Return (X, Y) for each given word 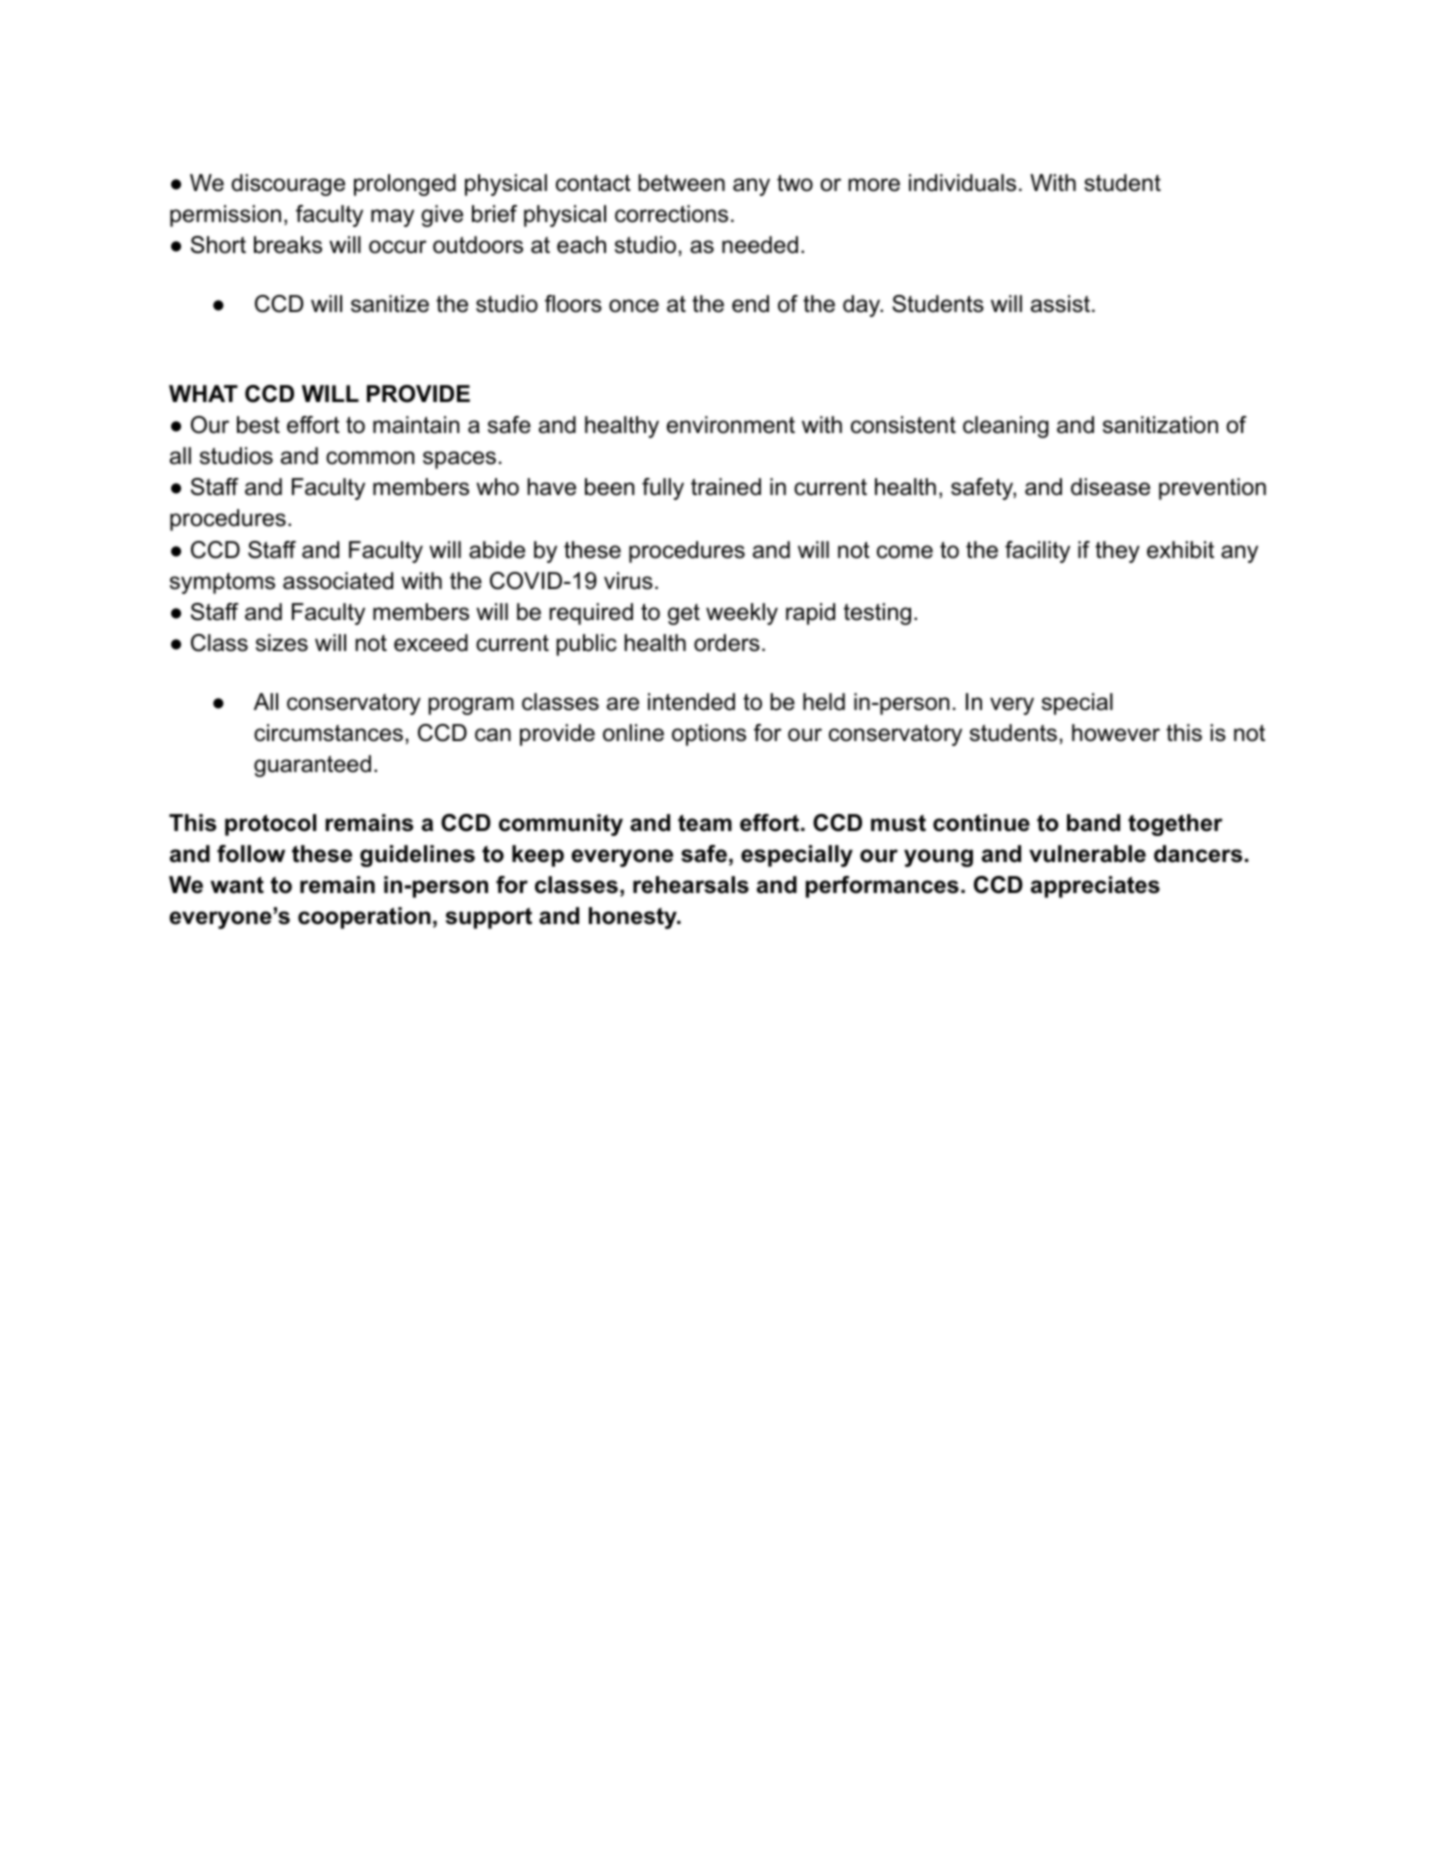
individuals (962, 183)
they (1117, 552)
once (634, 306)
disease (1110, 487)
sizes (282, 643)
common (370, 458)
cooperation (364, 918)
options (709, 735)
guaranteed (312, 766)
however (1116, 733)
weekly (742, 614)
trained (726, 487)
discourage (288, 185)
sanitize (390, 304)
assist (1060, 304)
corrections (671, 214)
